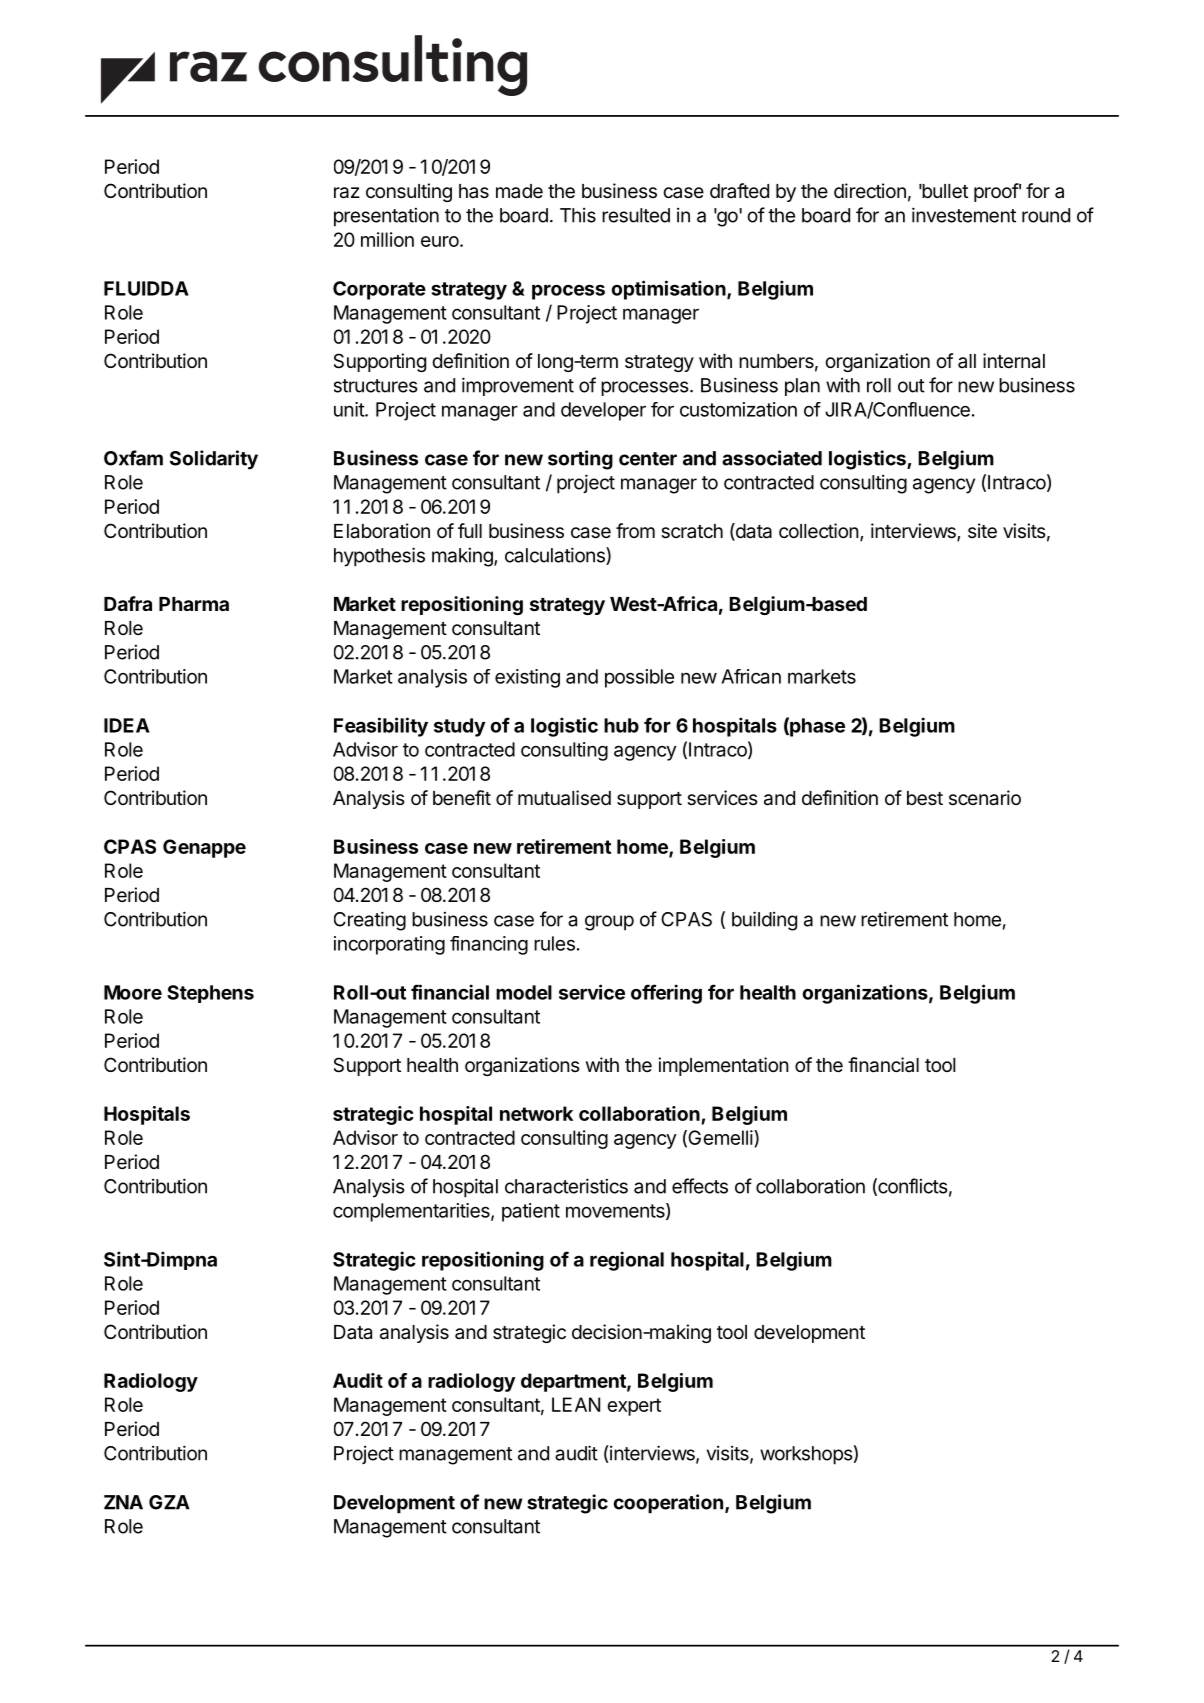  What do you see at coordinates (210, 994) in the page?
I see `Stephens` at bounding box center [210, 994].
